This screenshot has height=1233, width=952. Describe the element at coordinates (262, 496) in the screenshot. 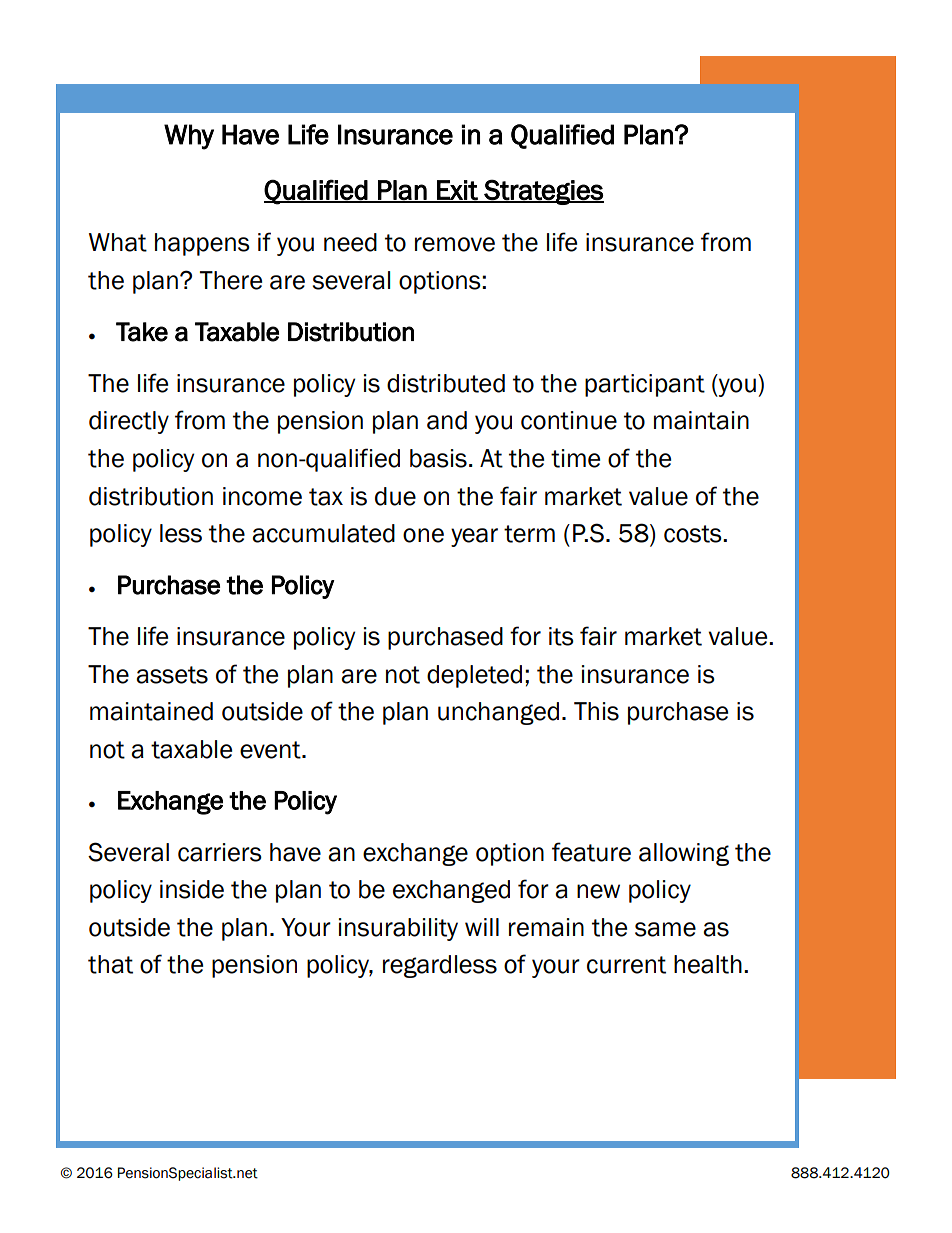

I see `income` at that location.
